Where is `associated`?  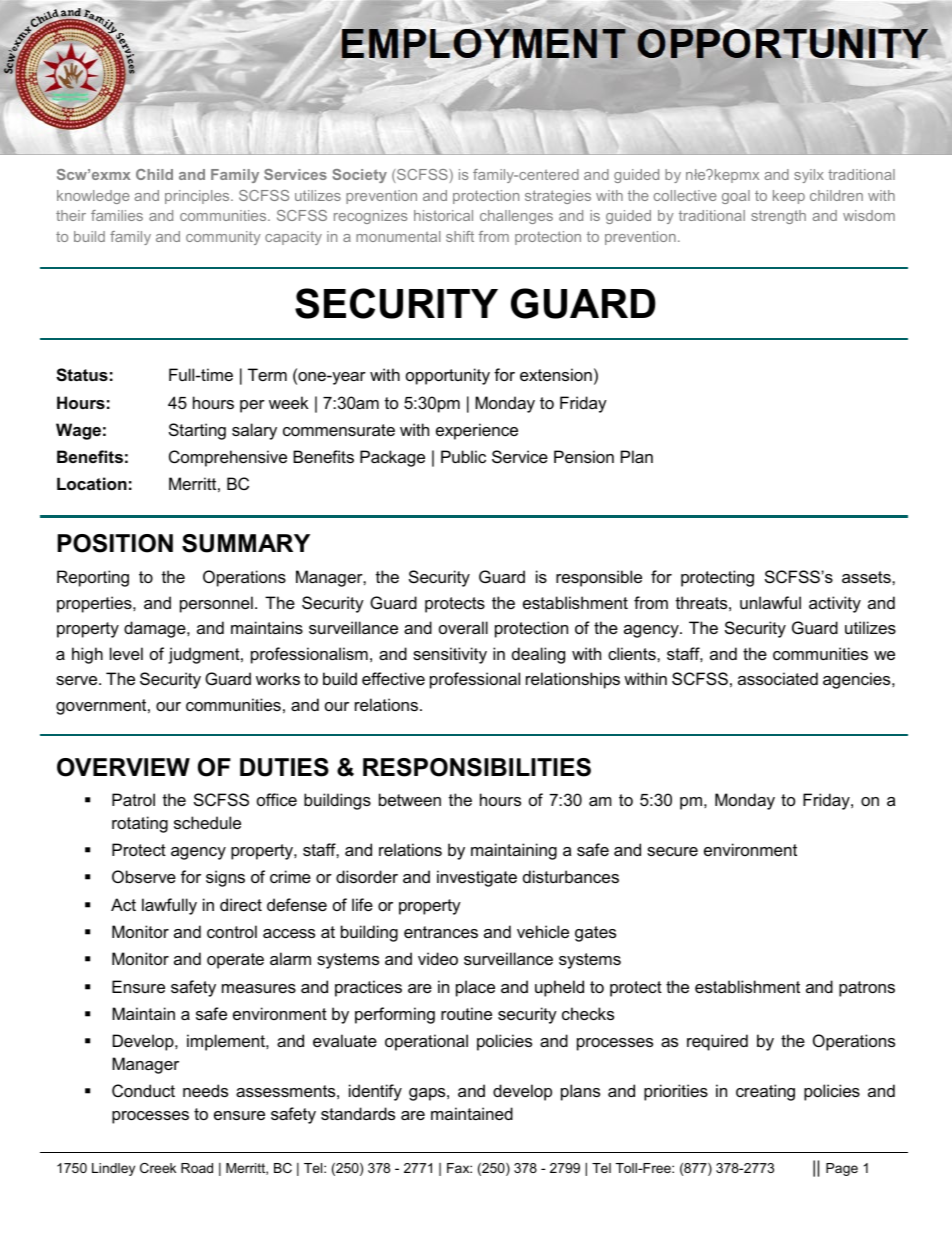 associated is located at coordinates (778, 678).
